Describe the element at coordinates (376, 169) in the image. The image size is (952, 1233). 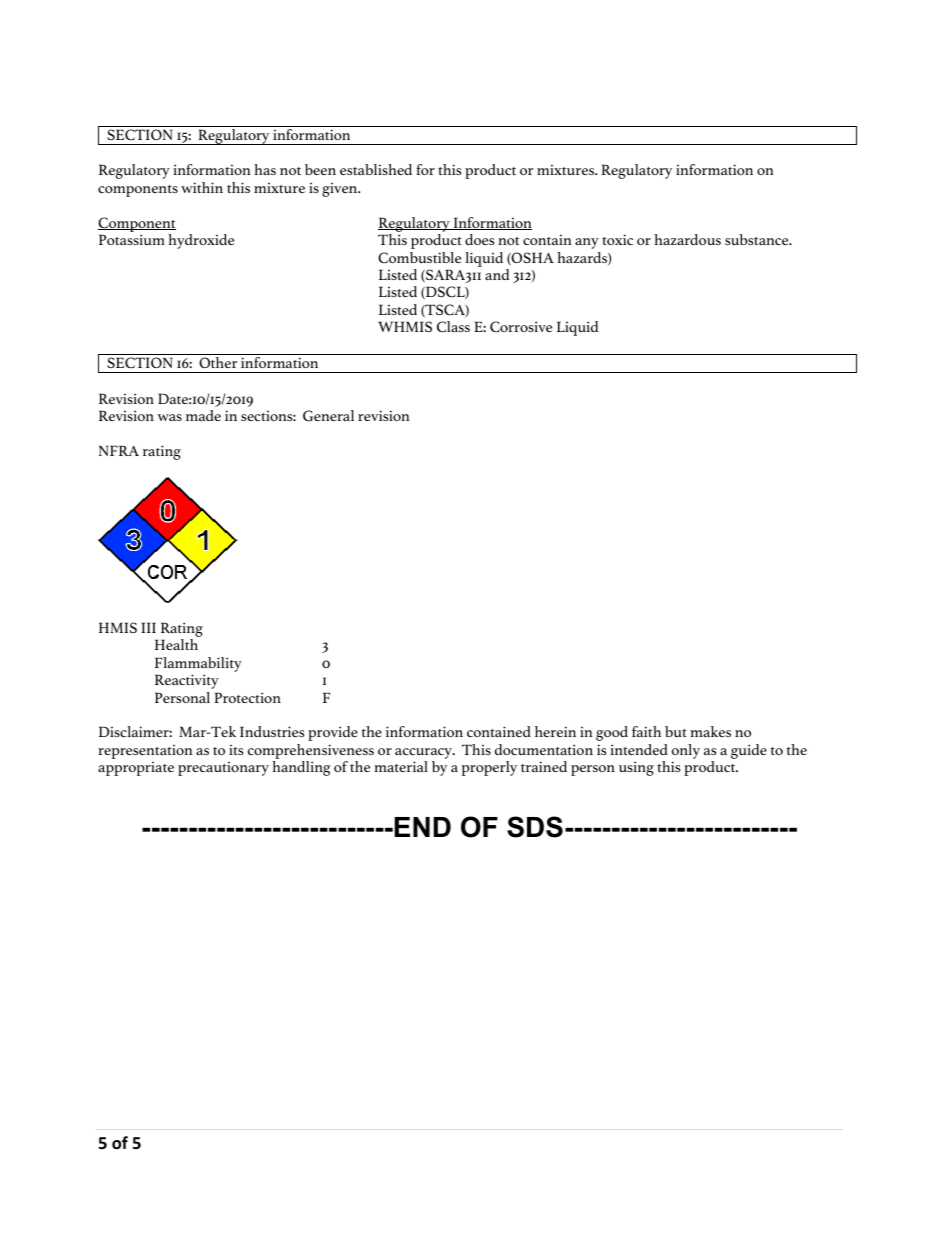
I see `established` at that location.
